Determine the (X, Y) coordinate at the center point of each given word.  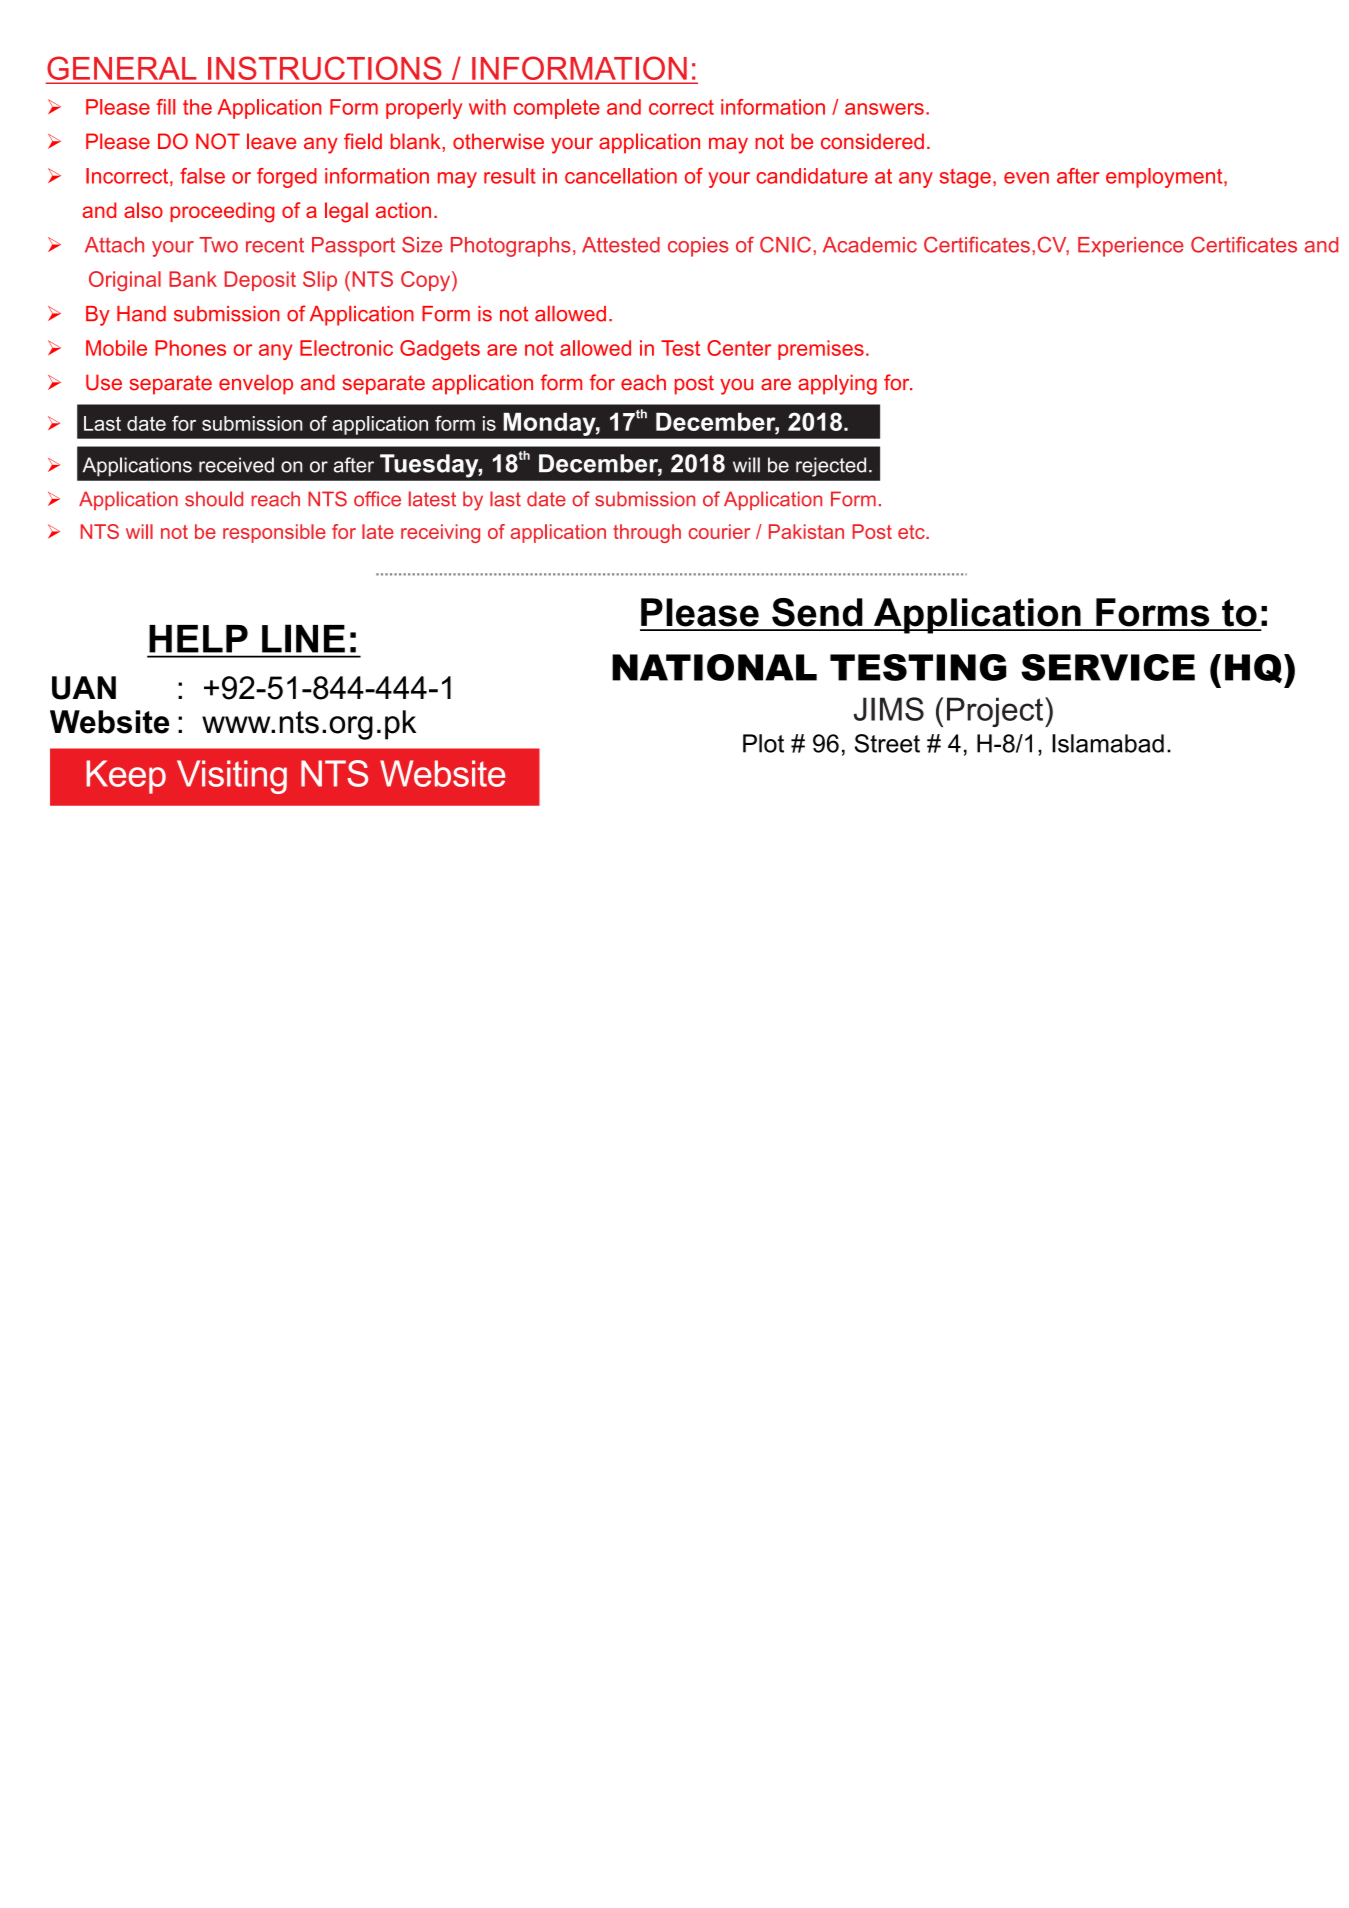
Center (739, 348)
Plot (763, 743)
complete (557, 109)
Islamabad (1108, 743)
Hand (141, 314)
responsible (274, 533)
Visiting (232, 777)
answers (884, 109)
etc (912, 532)
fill (165, 107)
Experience (1131, 247)
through (647, 533)
